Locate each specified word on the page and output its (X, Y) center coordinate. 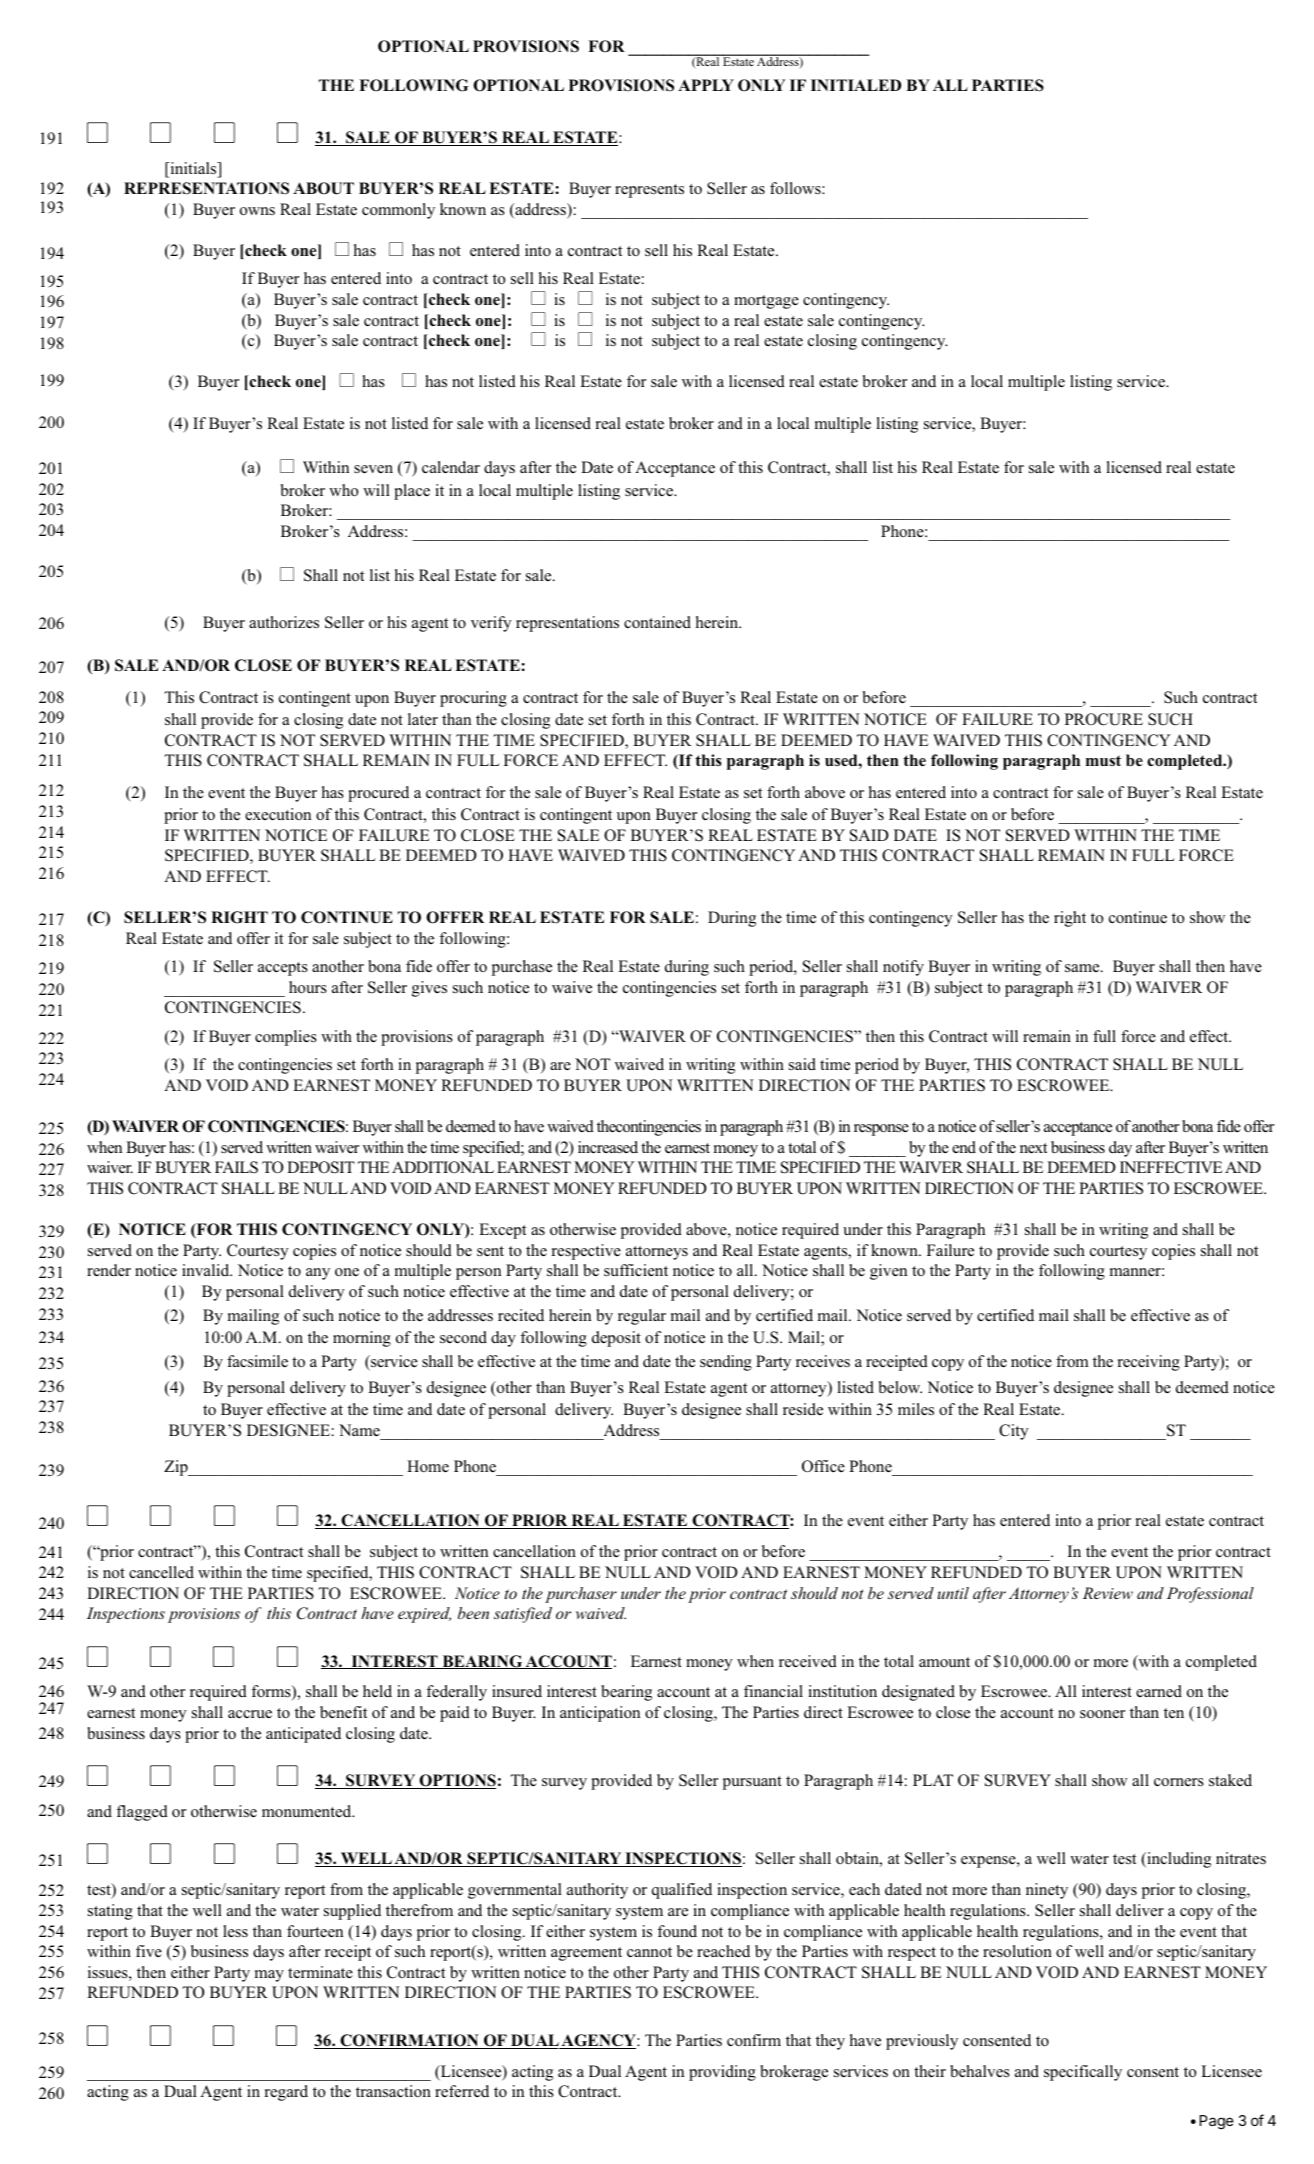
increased (608, 1147)
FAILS (236, 1167)
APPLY (706, 85)
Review (1108, 1593)
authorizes (284, 622)
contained (657, 622)
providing (722, 2073)
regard (286, 2093)
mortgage (766, 302)
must (1103, 760)
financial (773, 1691)
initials (193, 169)
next (1033, 1148)
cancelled (161, 1572)
